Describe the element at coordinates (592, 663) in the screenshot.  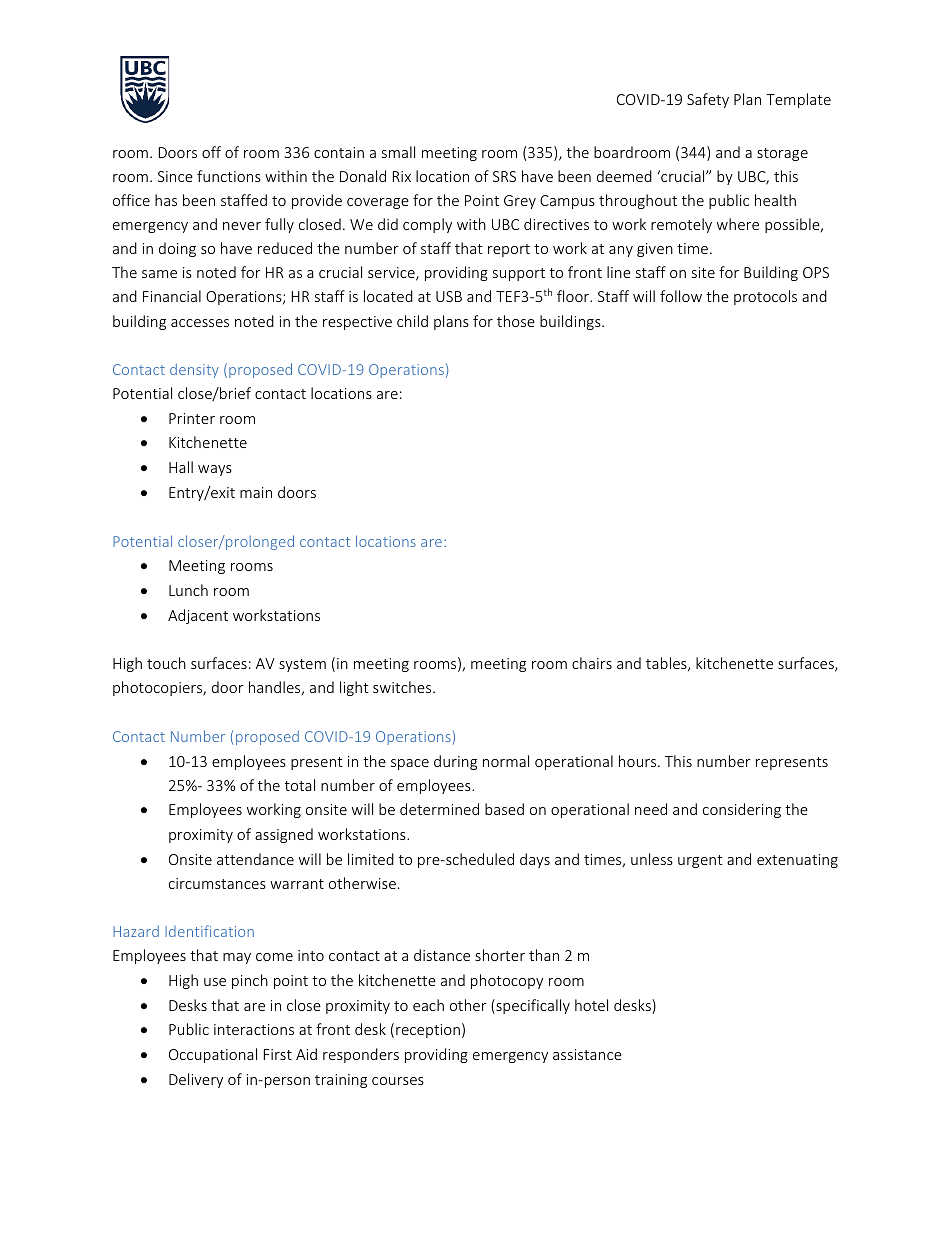
I see `chairs` at that location.
